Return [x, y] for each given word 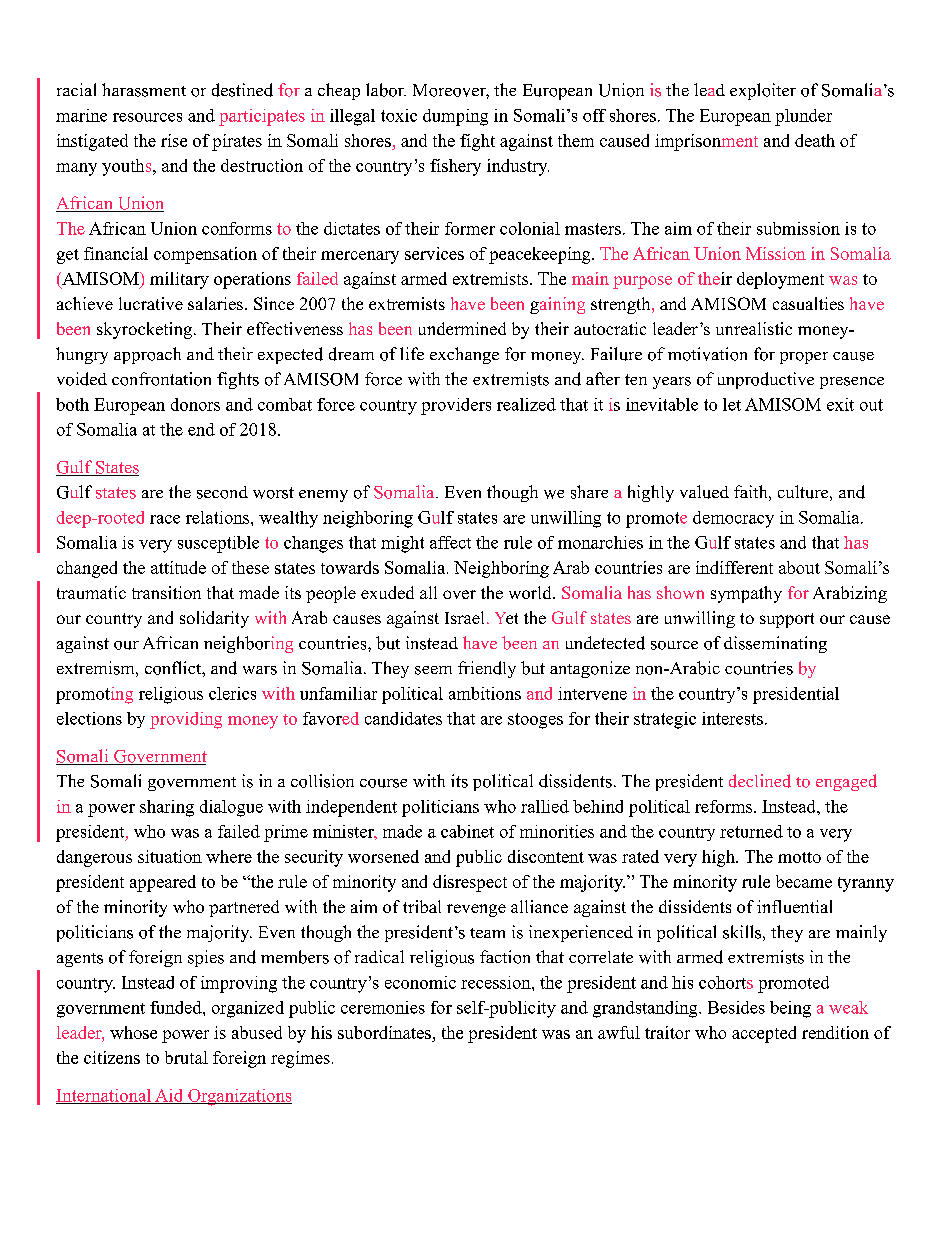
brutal [186, 1057]
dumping [455, 117]
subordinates [384, 1032]
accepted [764, 1034]
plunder [803, 117]
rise [174, 140]
